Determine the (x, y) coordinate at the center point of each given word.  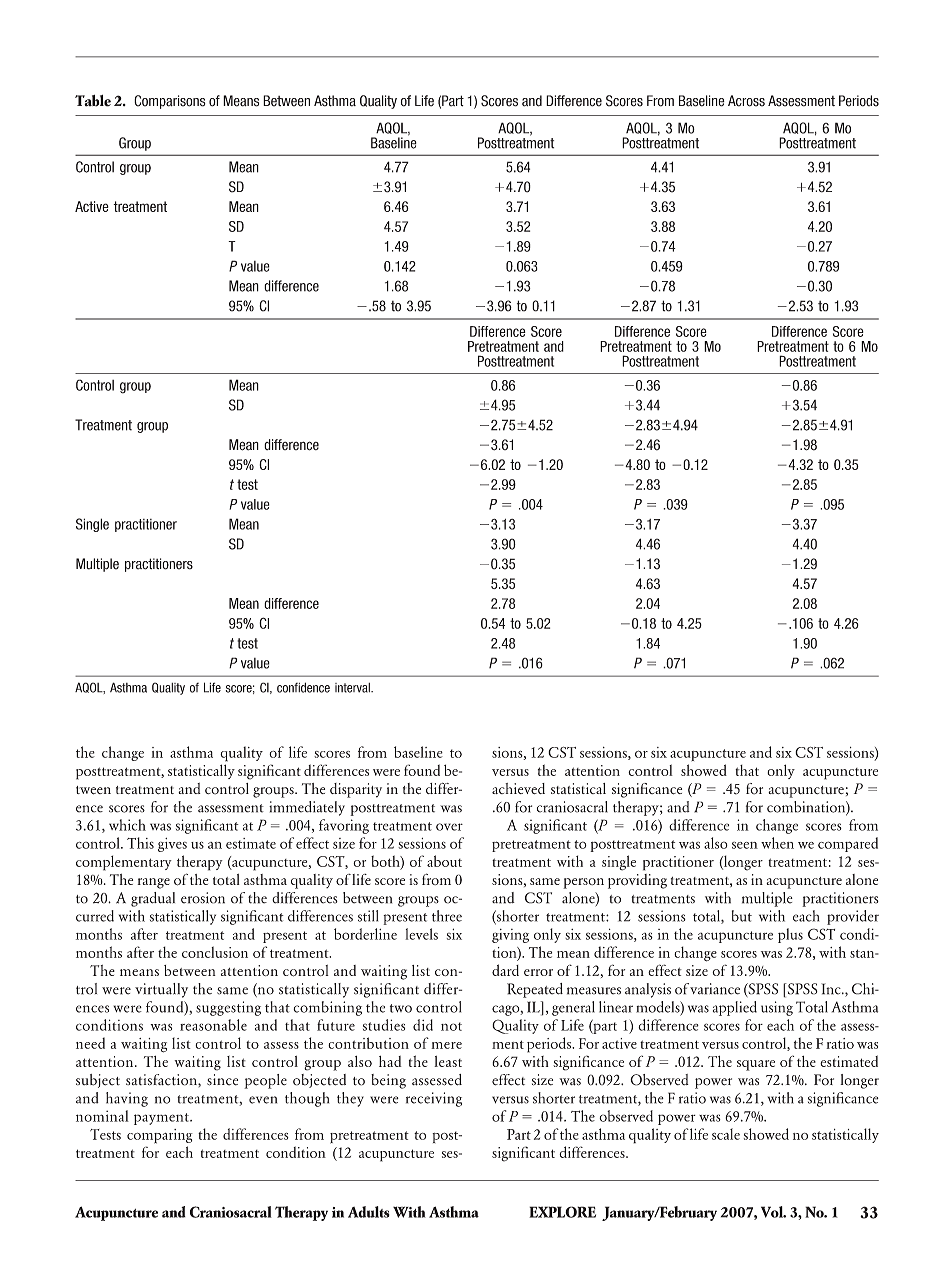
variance (715, 989)
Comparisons (170, 102)
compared (848, 844)
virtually (161, 990)
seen (745, 845)
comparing (160, 1136)
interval (353, 688)
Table (93, 101)
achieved (518, 788)
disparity (356, 790)
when (777, 843)
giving (510, 936)
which (127, 825)
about (444, 861)
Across (746, 101)
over (449, 827)
